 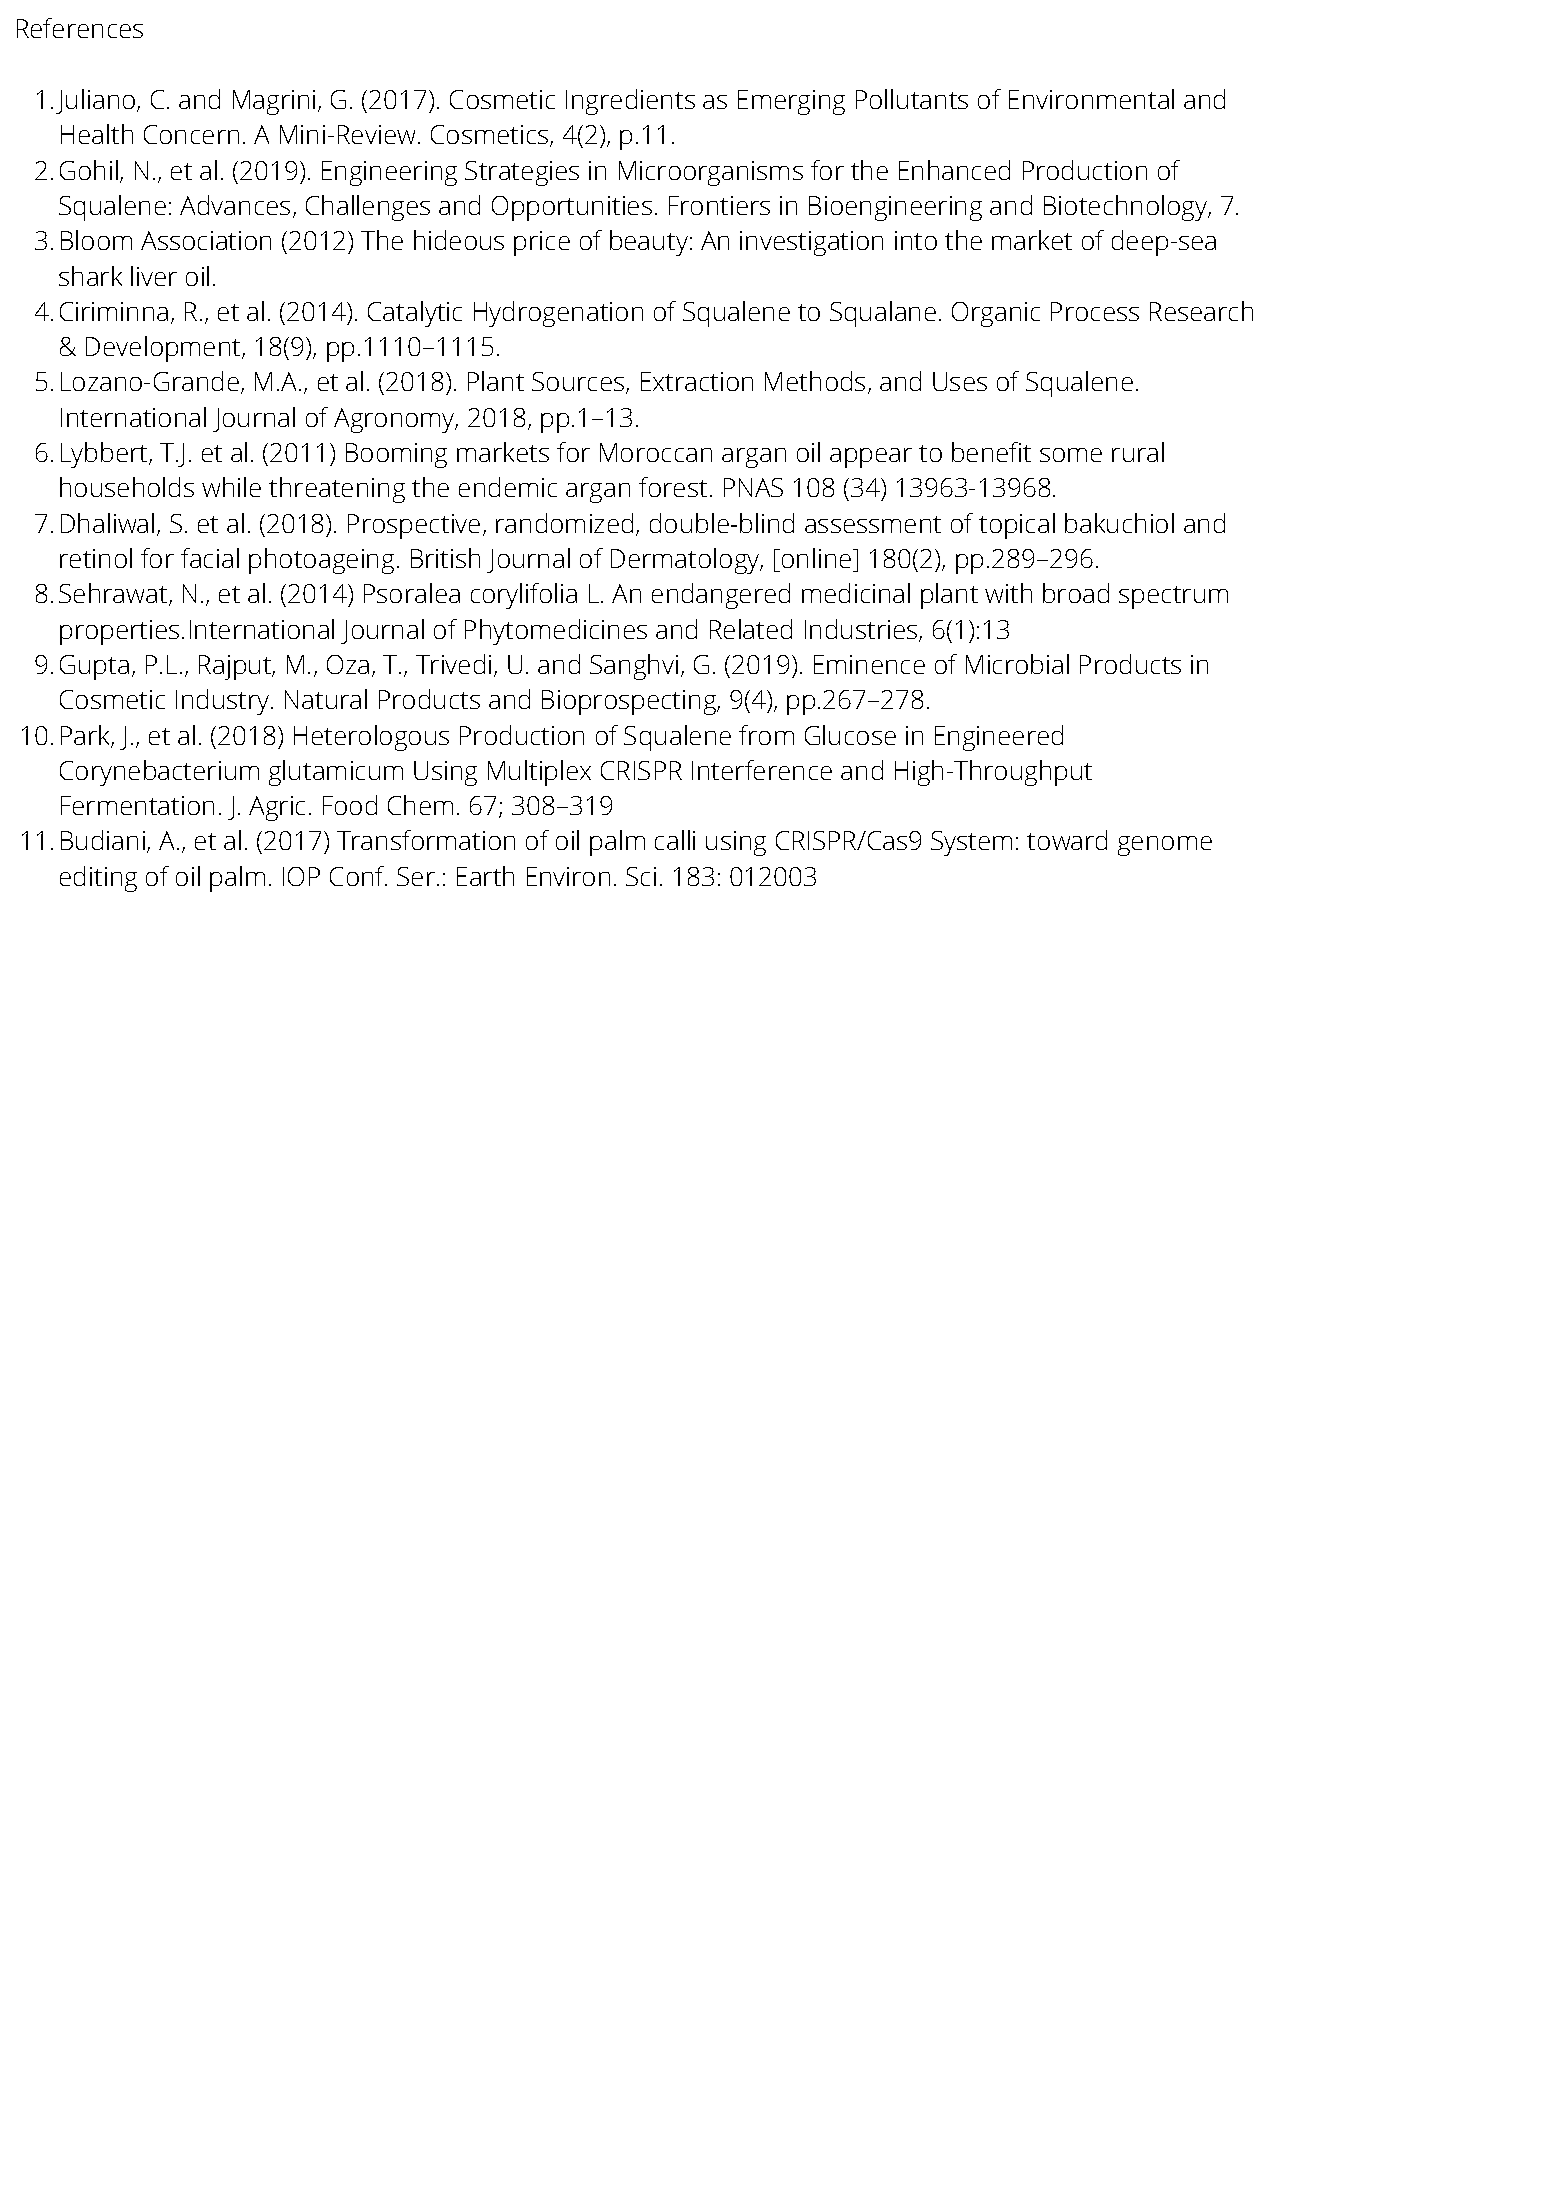 What do you see at coordinates (210, 558) in the image?
I see `facial` at bounding box center [210, 558].
